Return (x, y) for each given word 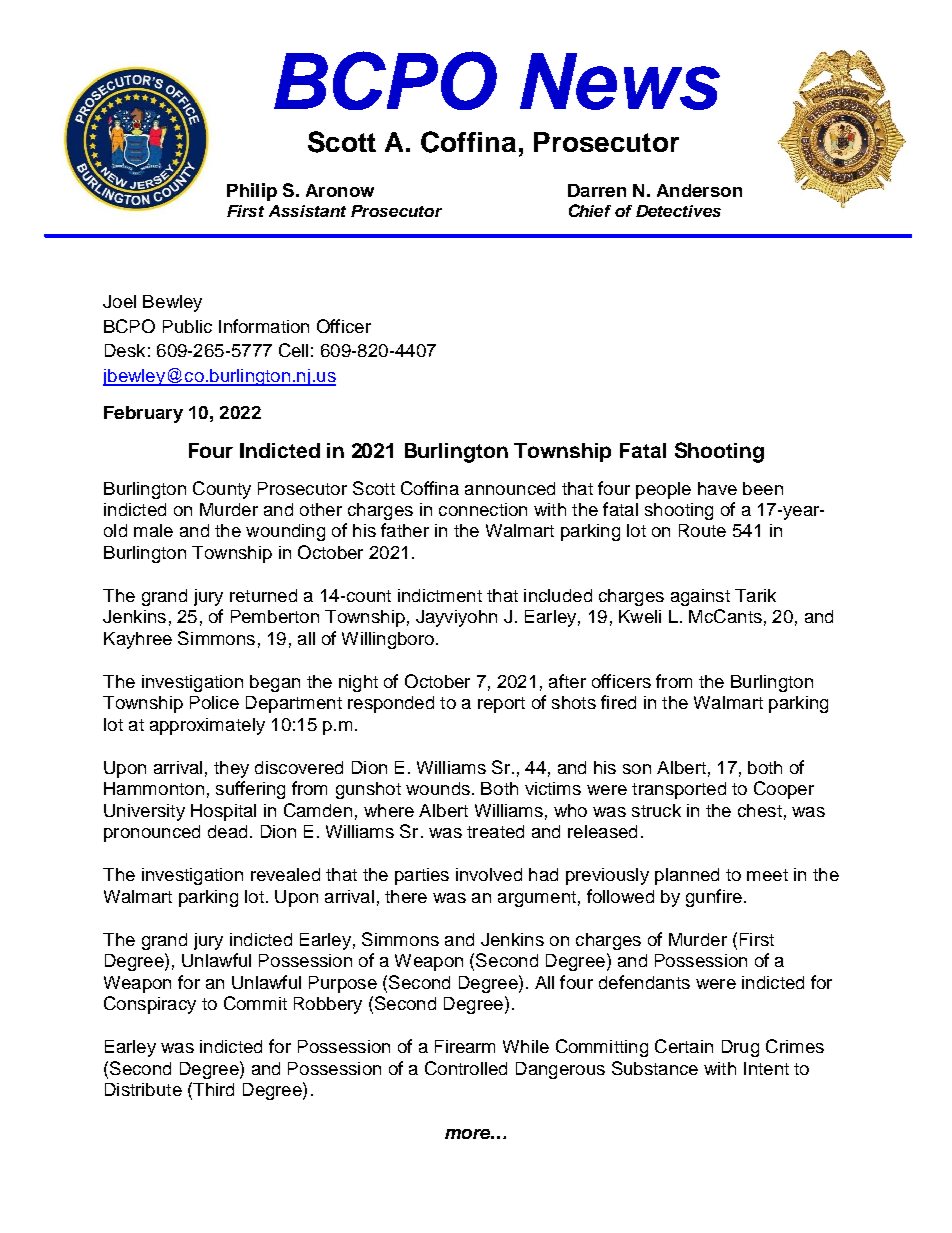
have (717, 488)
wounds (438, 788)
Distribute (143, 1089)
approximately (207, 726)
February (143, 414)
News (620, 81)
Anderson (699, 190)
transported (679, 790)
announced (510, 488)
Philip (252, 192)
